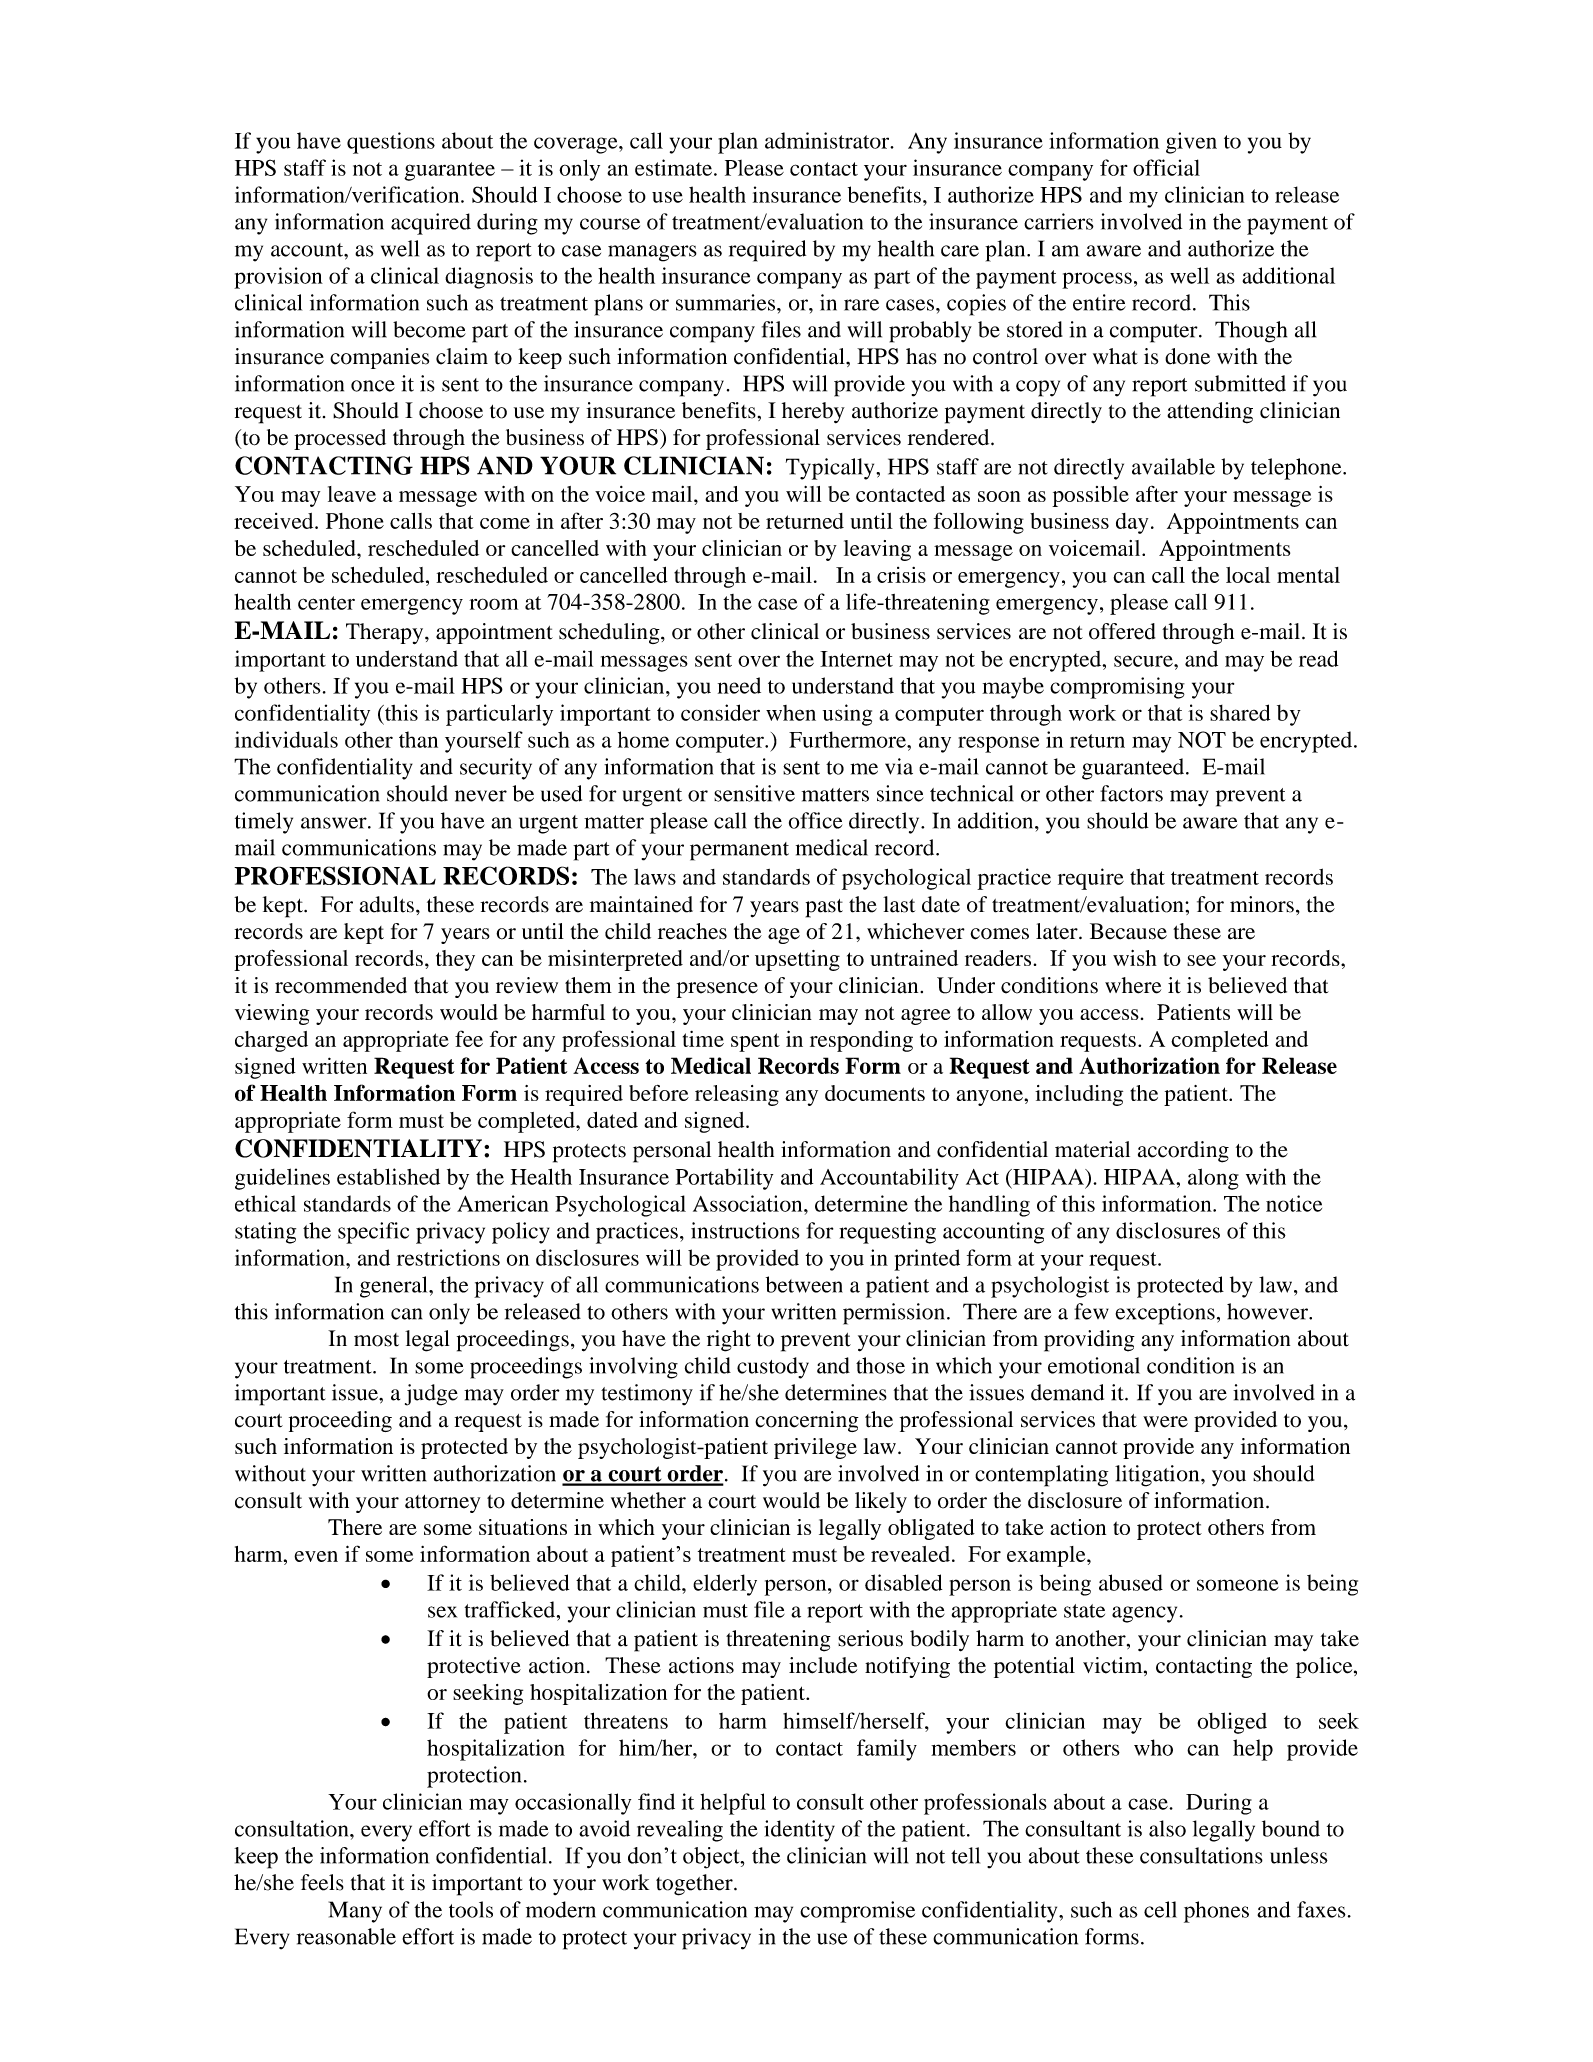 This screenshot has height=2062, width=1593. I want to click on official, so click(1166, 167).
